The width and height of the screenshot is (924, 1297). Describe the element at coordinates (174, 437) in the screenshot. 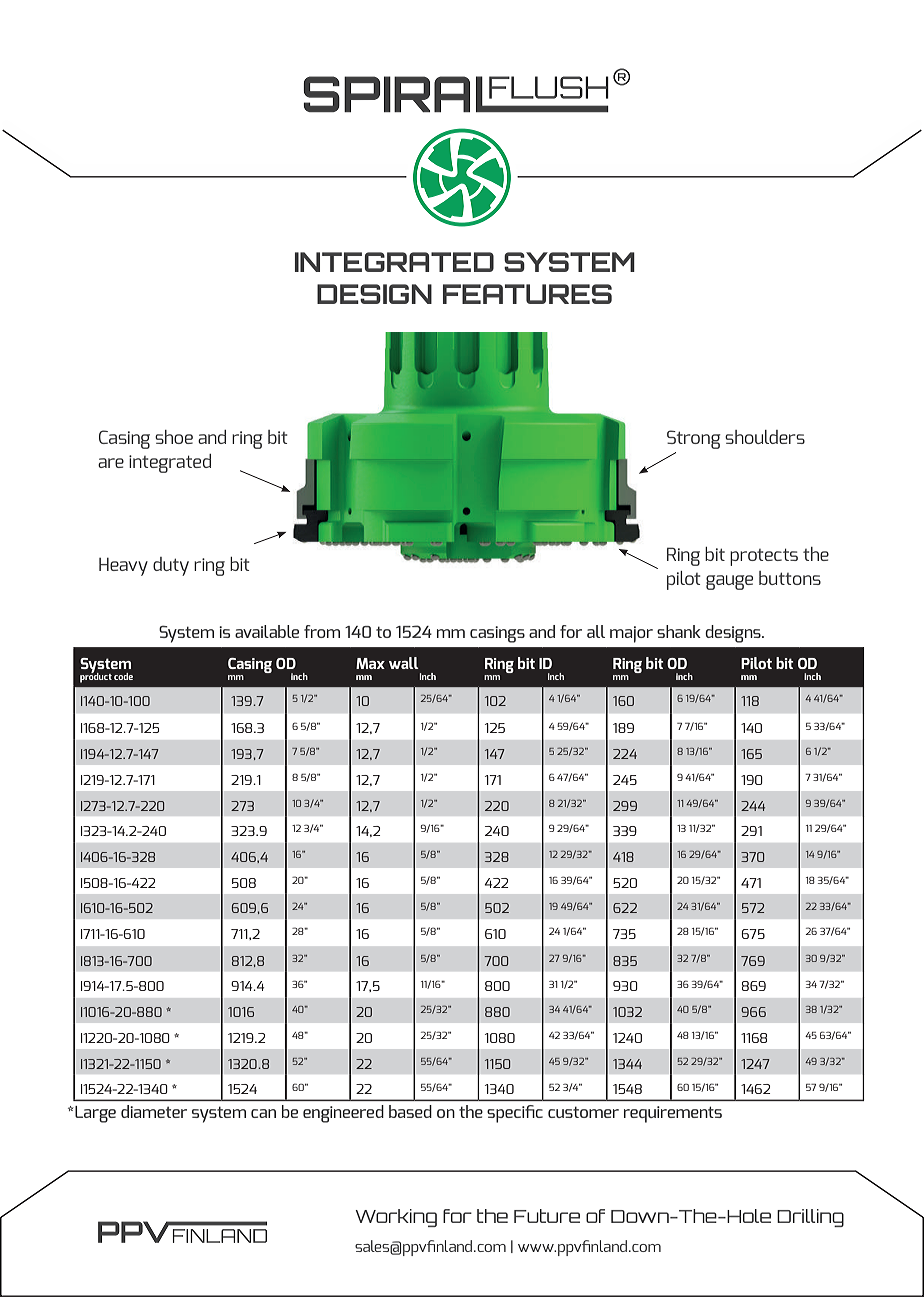

I see `shoe` at that location.
